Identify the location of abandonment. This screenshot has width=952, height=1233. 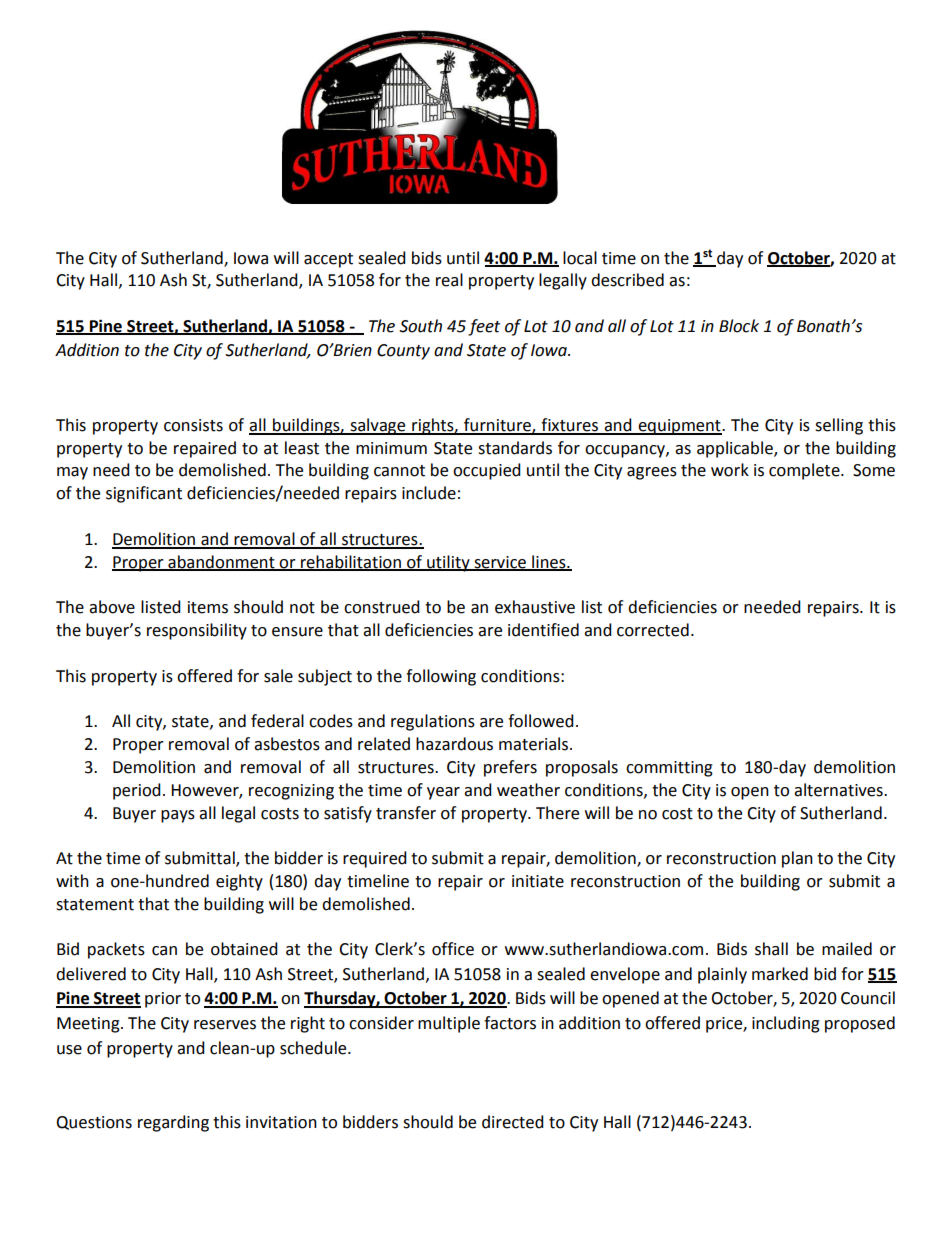
(221, 562).
